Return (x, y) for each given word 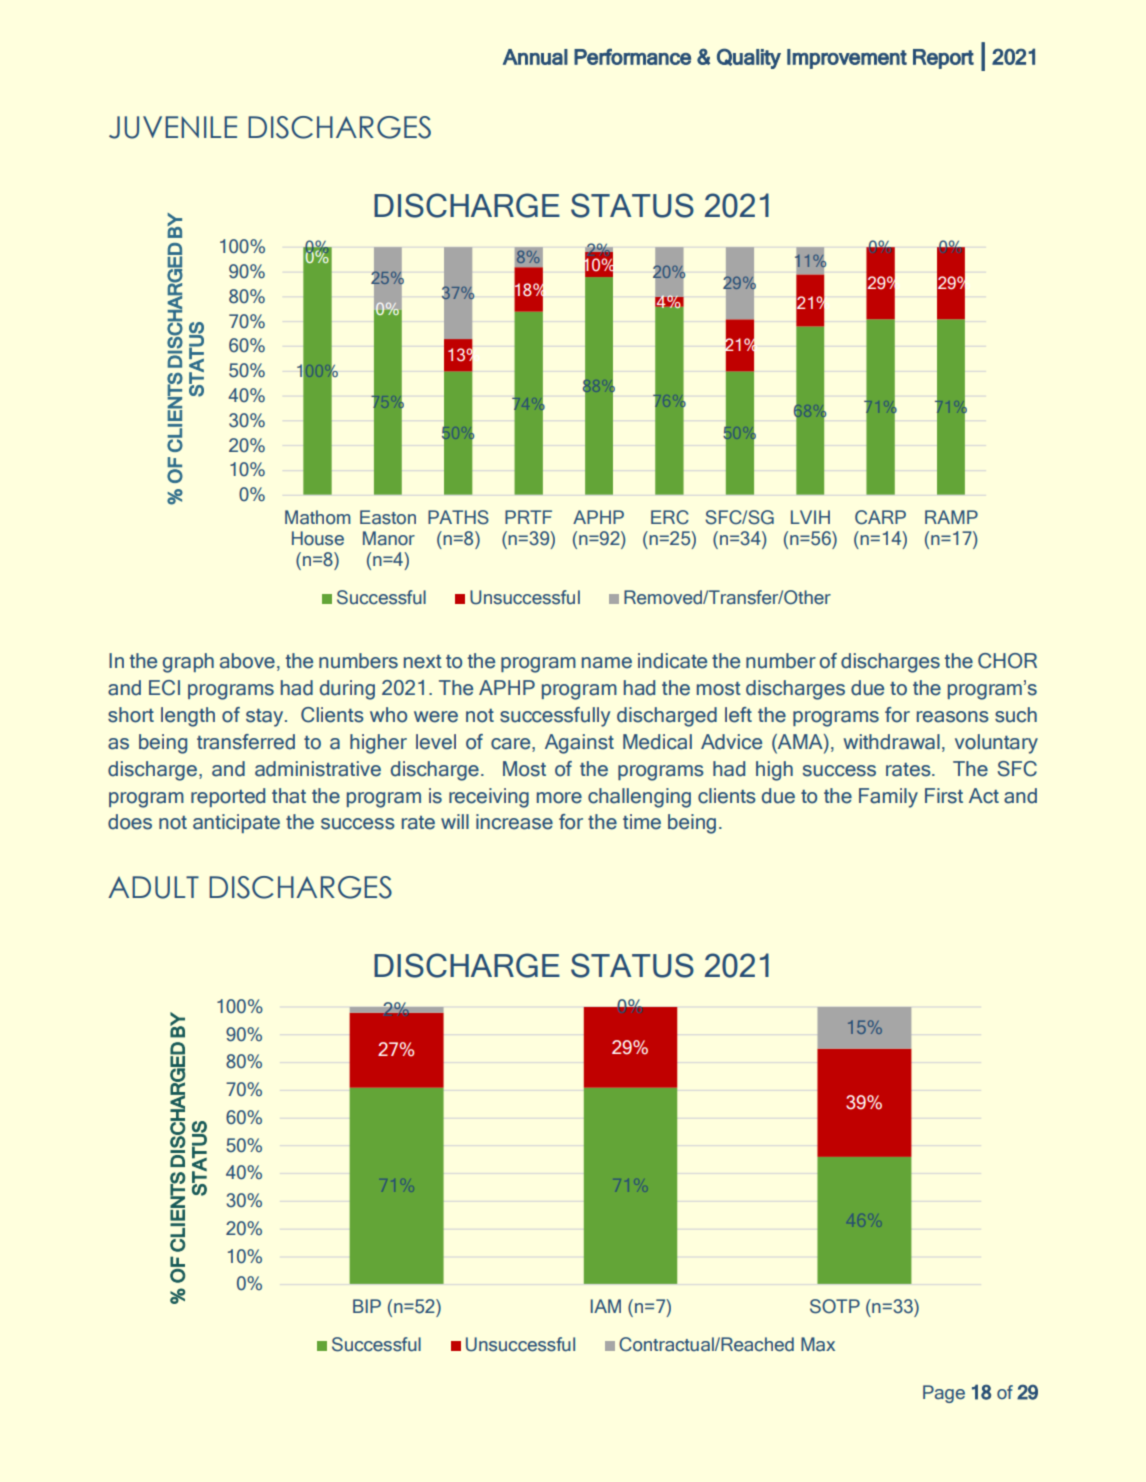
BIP (367, 1306)
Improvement (847, 59)
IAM (606, 1306)
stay (266, 718)
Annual (535, 57)
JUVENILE (173, 127)
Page (944, 1394)
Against (579, 744)
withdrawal (891, 742)
